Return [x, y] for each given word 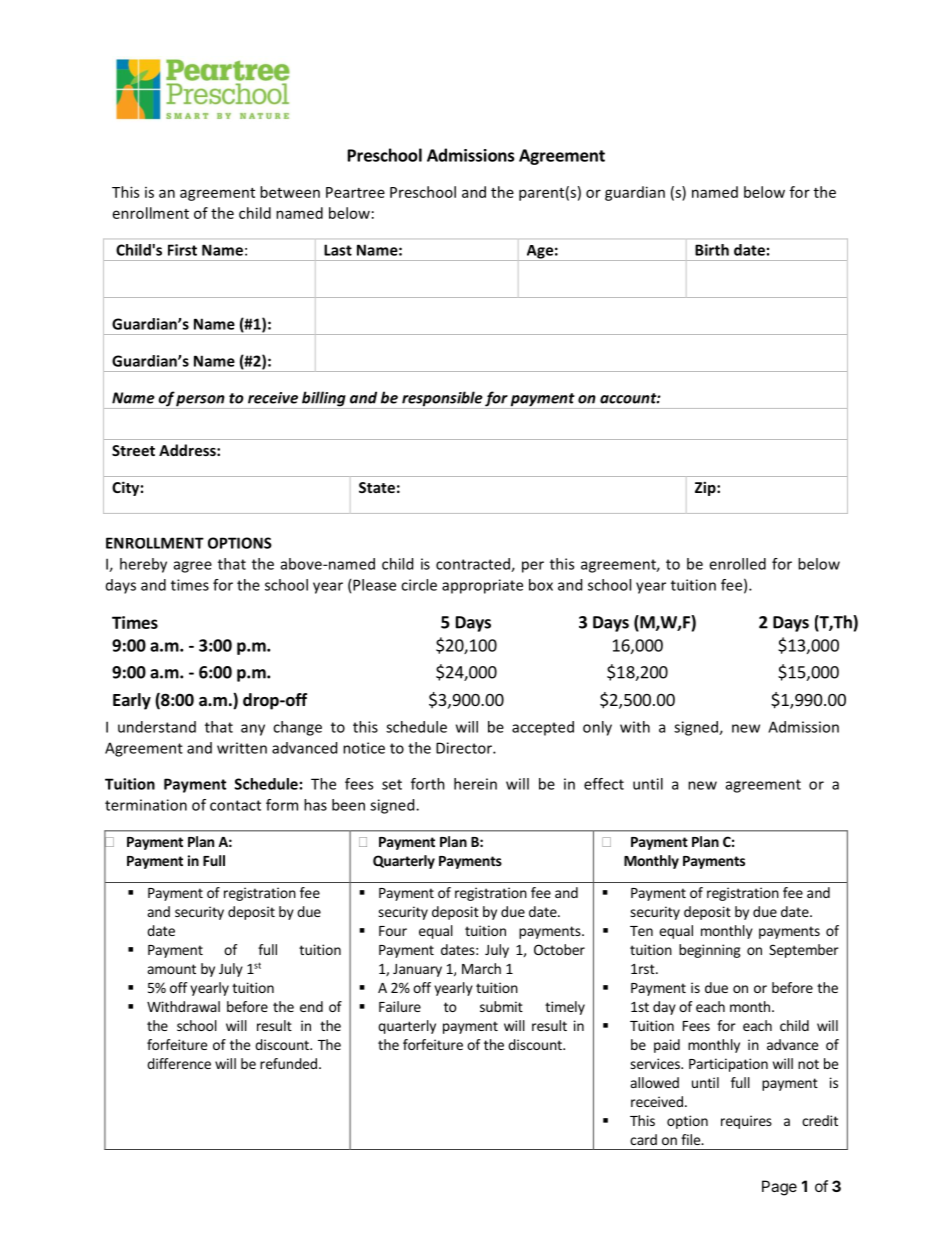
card [643, 1139]
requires [746, 1122]
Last [338, 250]
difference [179, 1063]
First [182, 250]
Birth [712, 250]
